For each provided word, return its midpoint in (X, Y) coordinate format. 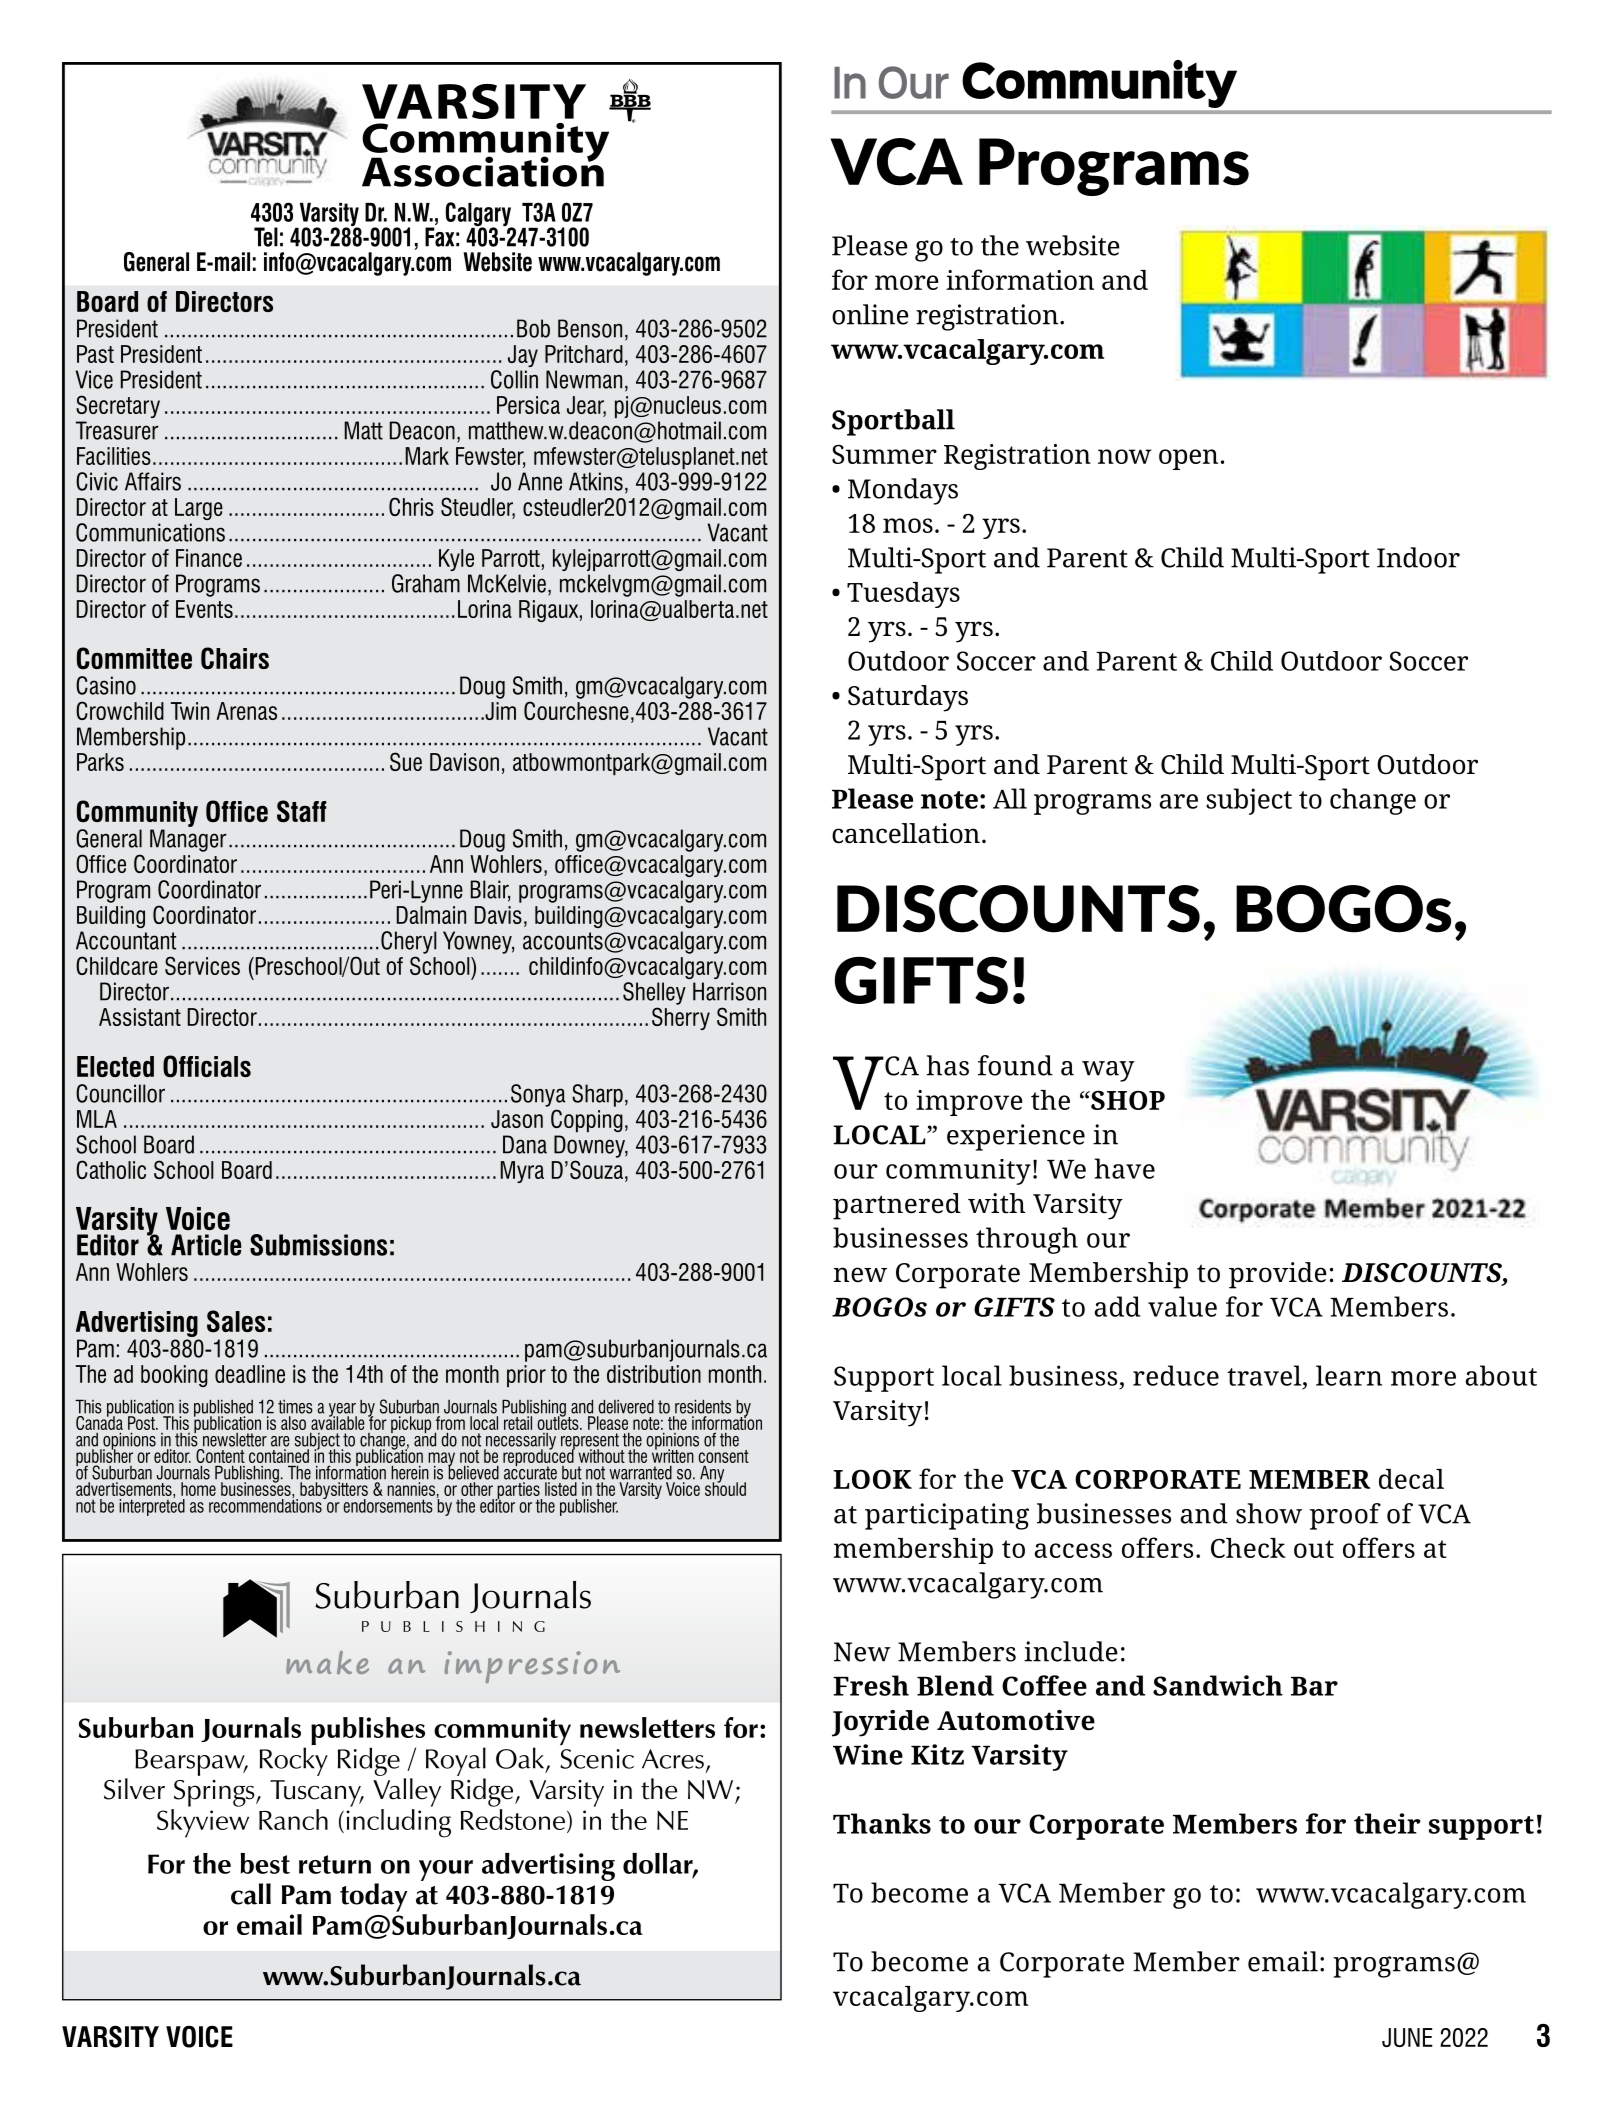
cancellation (906, 833)
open (1188, 459)
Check (1248, 1548)
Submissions (318, 1245)
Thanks (882, 1823)
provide (1278, 1275)
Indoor (1418, 557)
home (198, 1489)
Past (95, 354)
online (870, 314)
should (725, 1488)
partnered (897, 1206)
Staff (302, 811)
